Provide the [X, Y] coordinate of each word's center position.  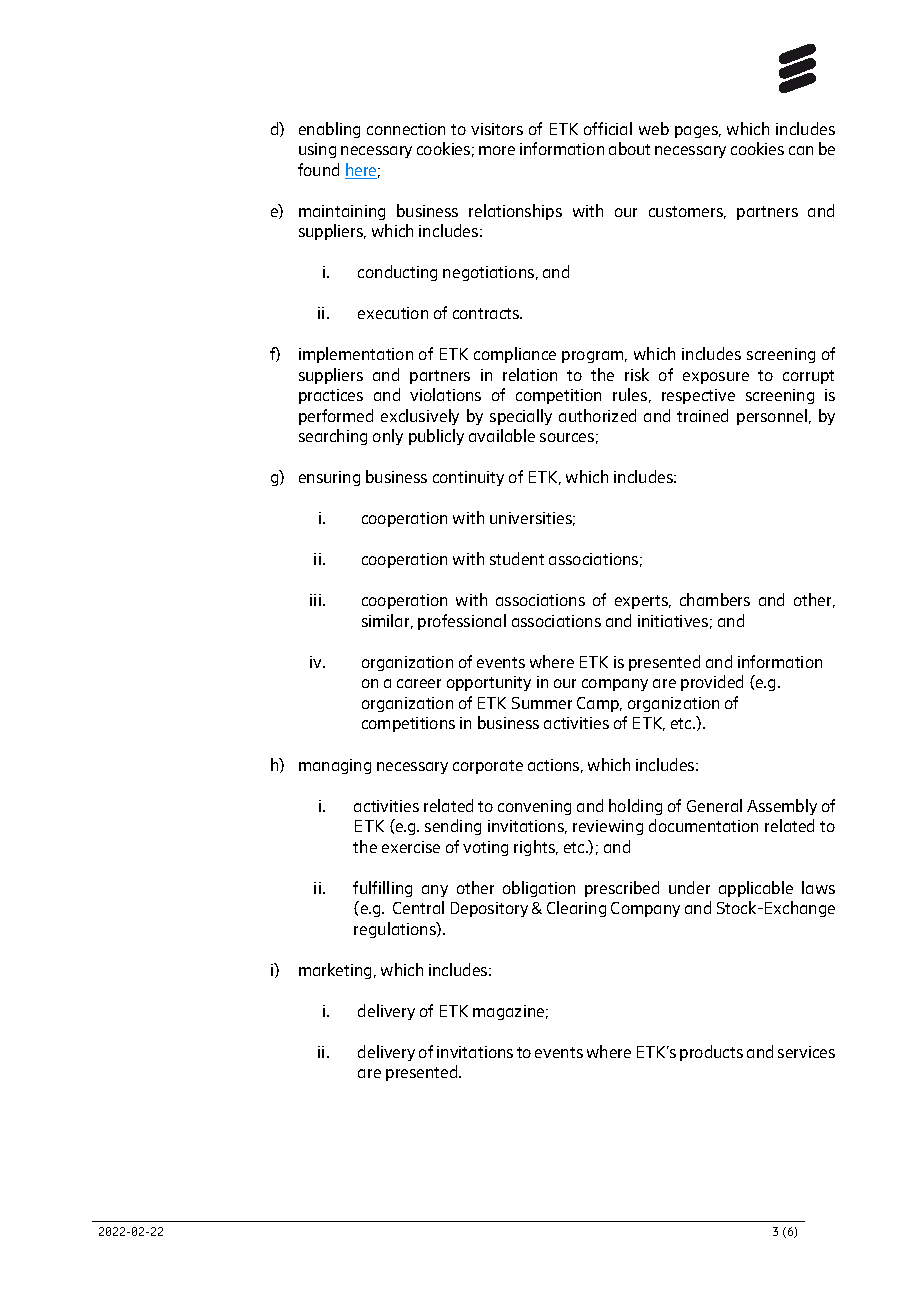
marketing [335, 971]
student [517, 558]
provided [712, 683]
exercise [411, 847]
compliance [515, 355]
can [801, 150]
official [608, 128]
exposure [716, 378]
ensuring [329, 478]
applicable [756, 889]
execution [393, 313]
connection [406, 129]
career [419, 683]
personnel [773, 417]
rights [535, 848]
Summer [542, 703]
